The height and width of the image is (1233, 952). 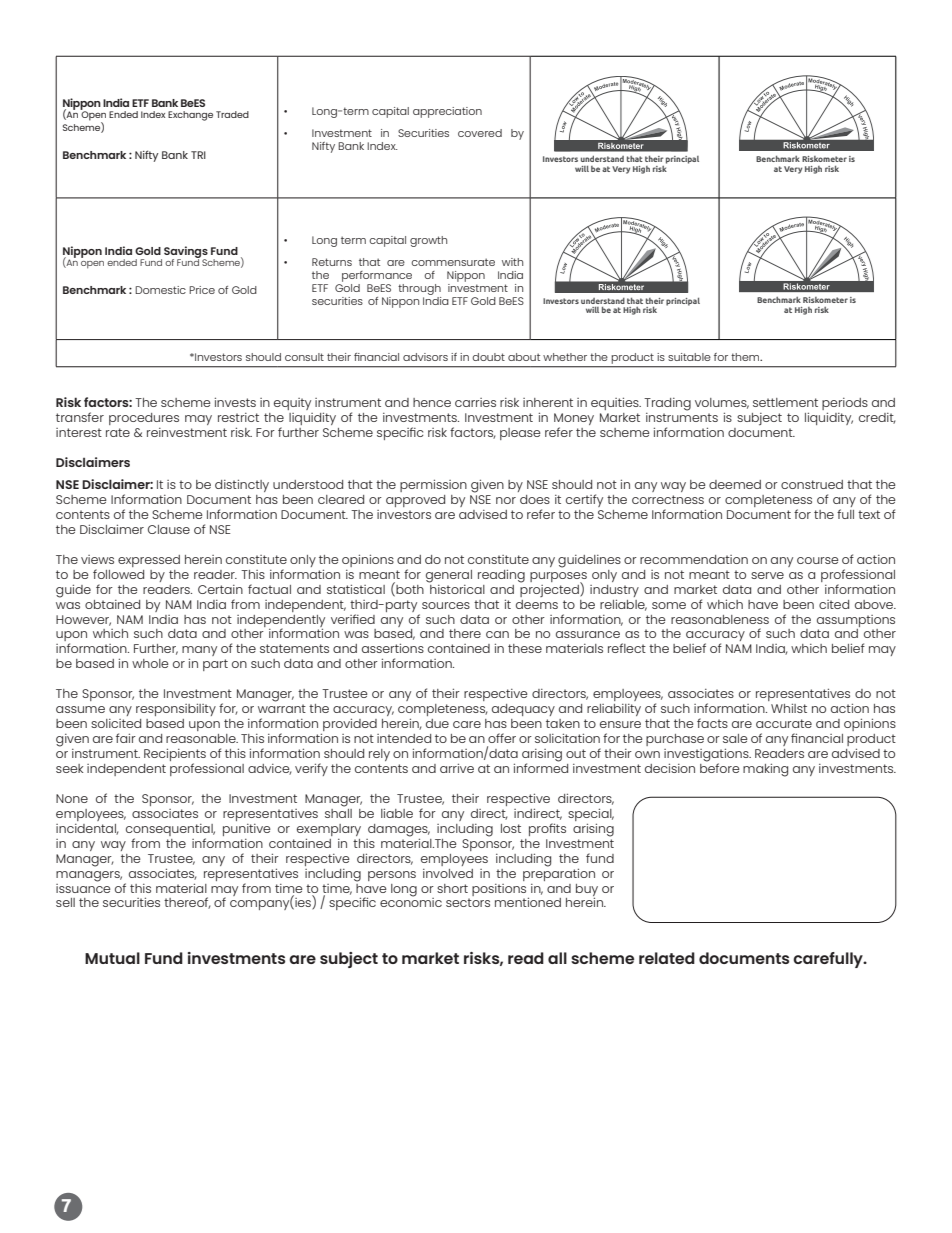 I want to click on doubt, so click(x=489, y=357).
